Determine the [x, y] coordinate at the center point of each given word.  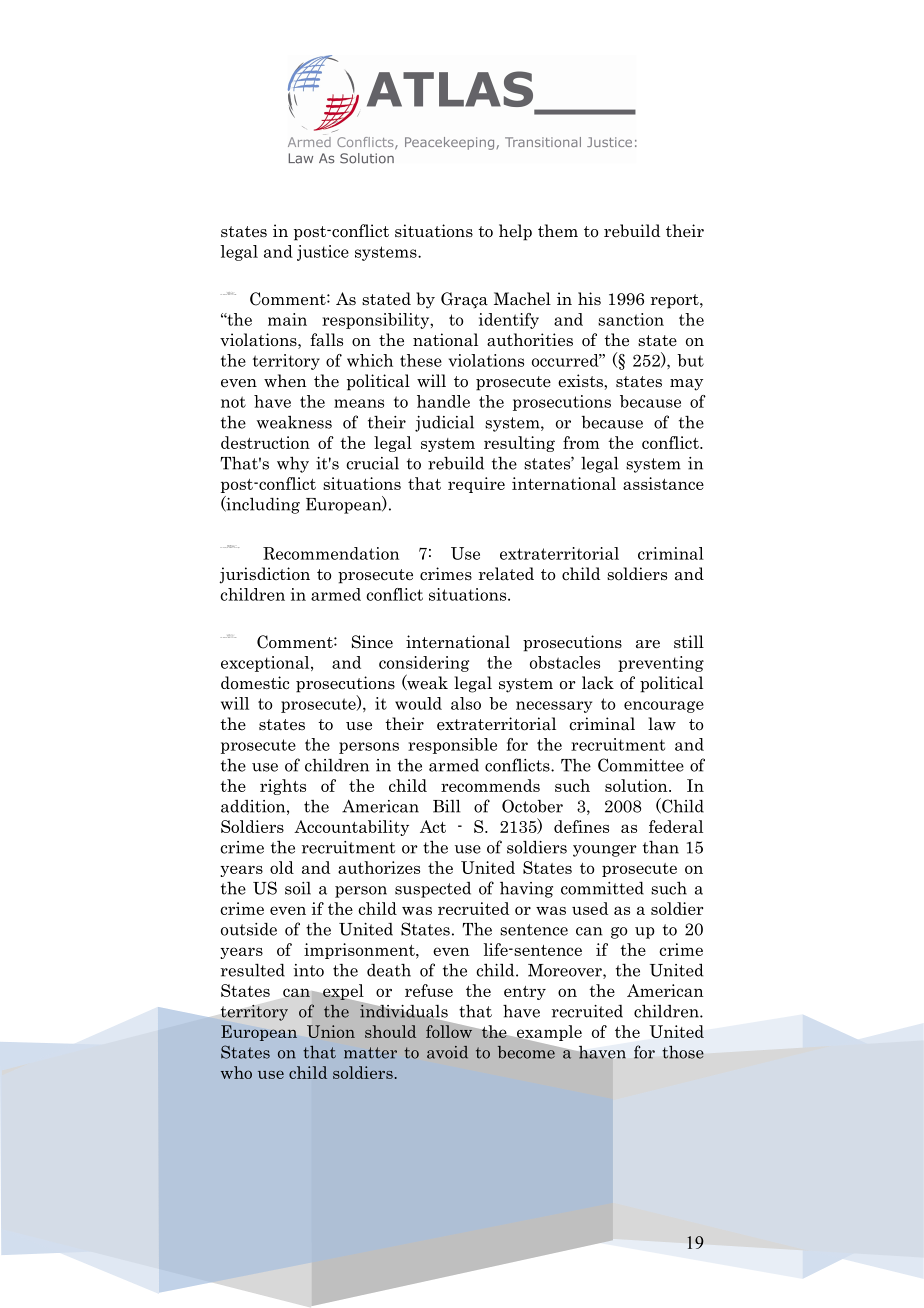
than [661, 847]
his [589, 298]
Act [433, 826]
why [293, 464]
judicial [444, 424]
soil [298, 888]
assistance [663, 483]
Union [331, 1031]
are [648, 644]
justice [323, 253]
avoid [447, 1052]
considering [424, 664]
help [515, 232]
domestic [255, 683]
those [683, 1052]
